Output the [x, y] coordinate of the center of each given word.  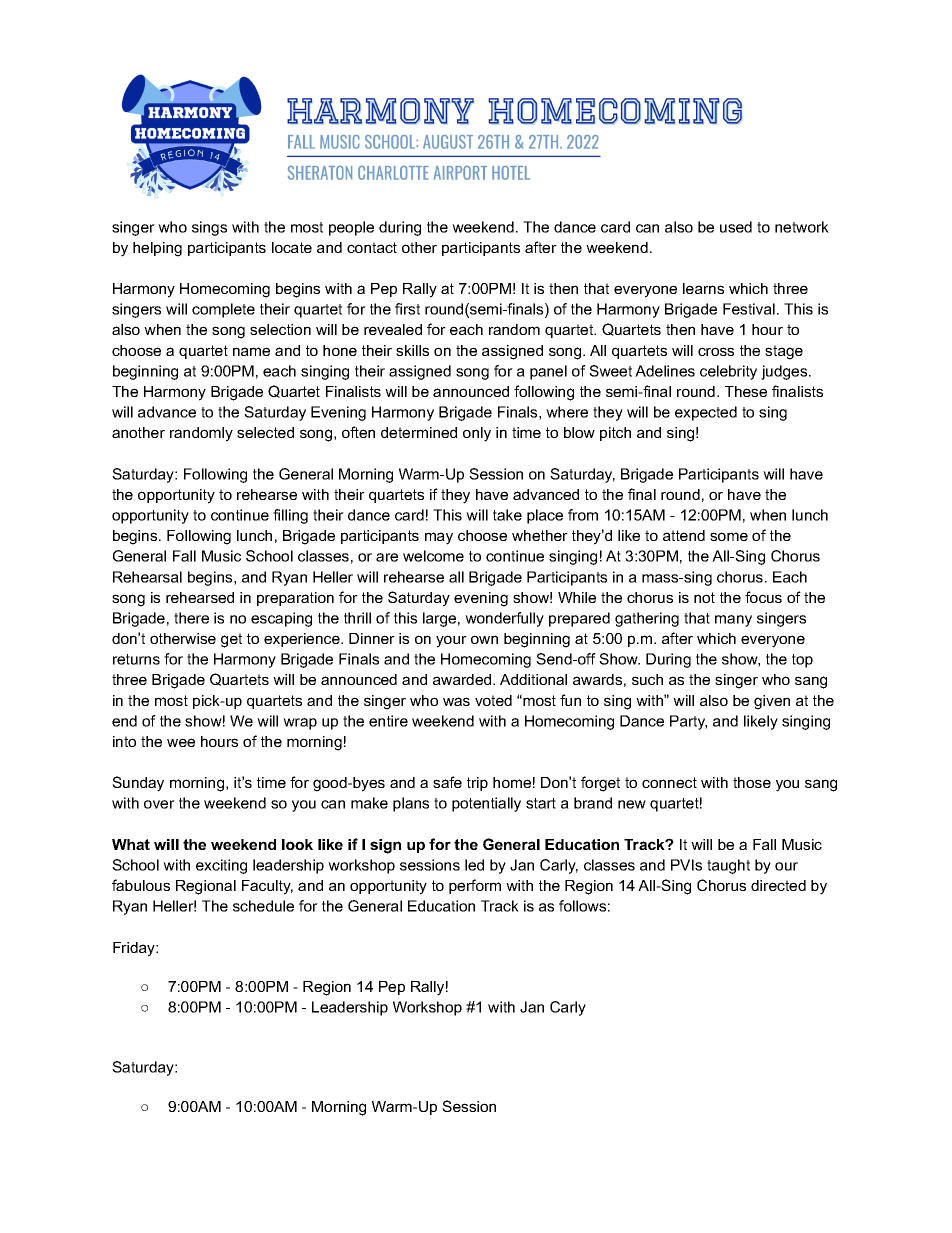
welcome [433, 556]
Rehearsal [147, 577]
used [736, 227]
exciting [221, 866]
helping [157, 249]
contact [372, 247]
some [729, 536]
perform [475, 886]
